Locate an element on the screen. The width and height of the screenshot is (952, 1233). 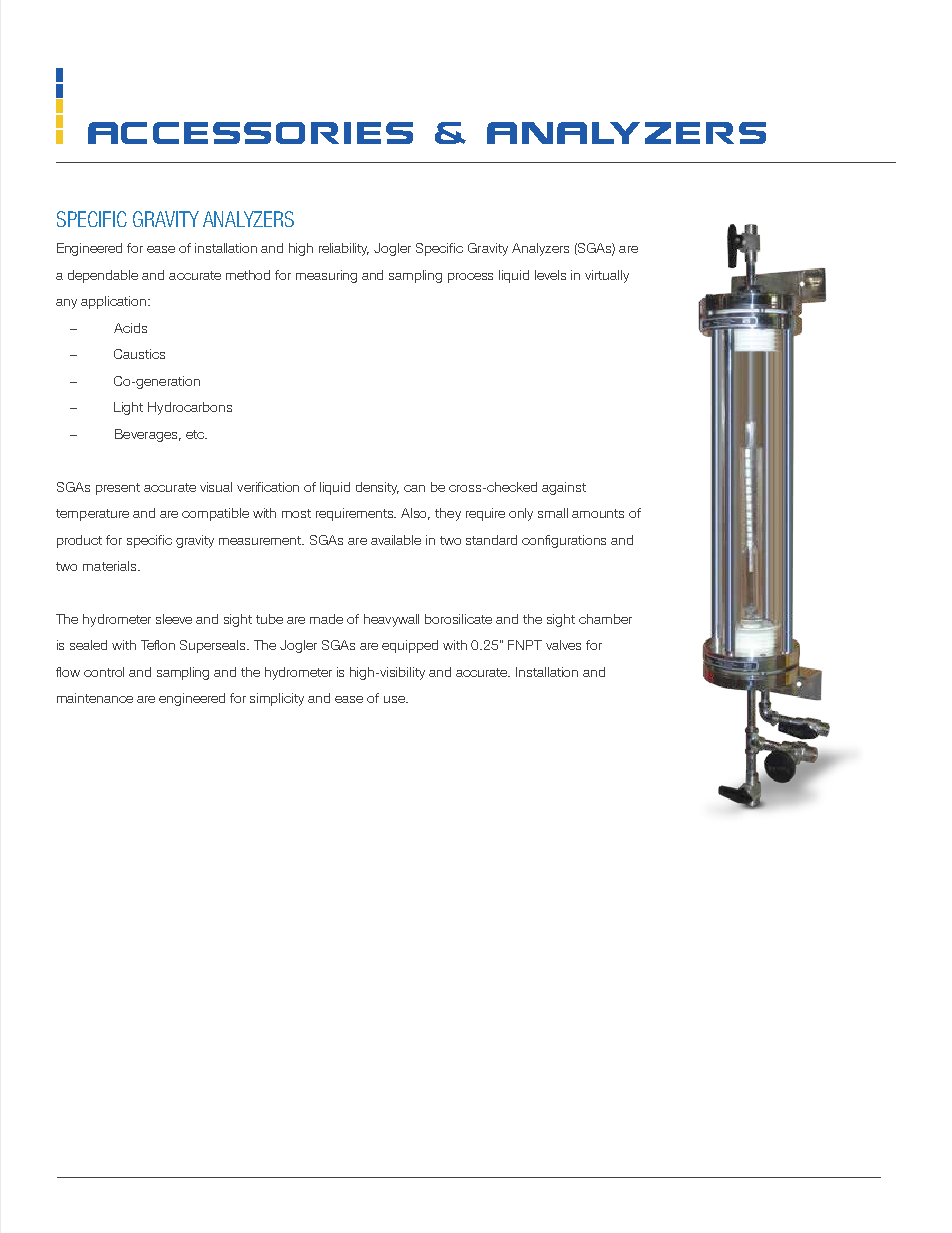
valves is located at coordinates (563, 645).
